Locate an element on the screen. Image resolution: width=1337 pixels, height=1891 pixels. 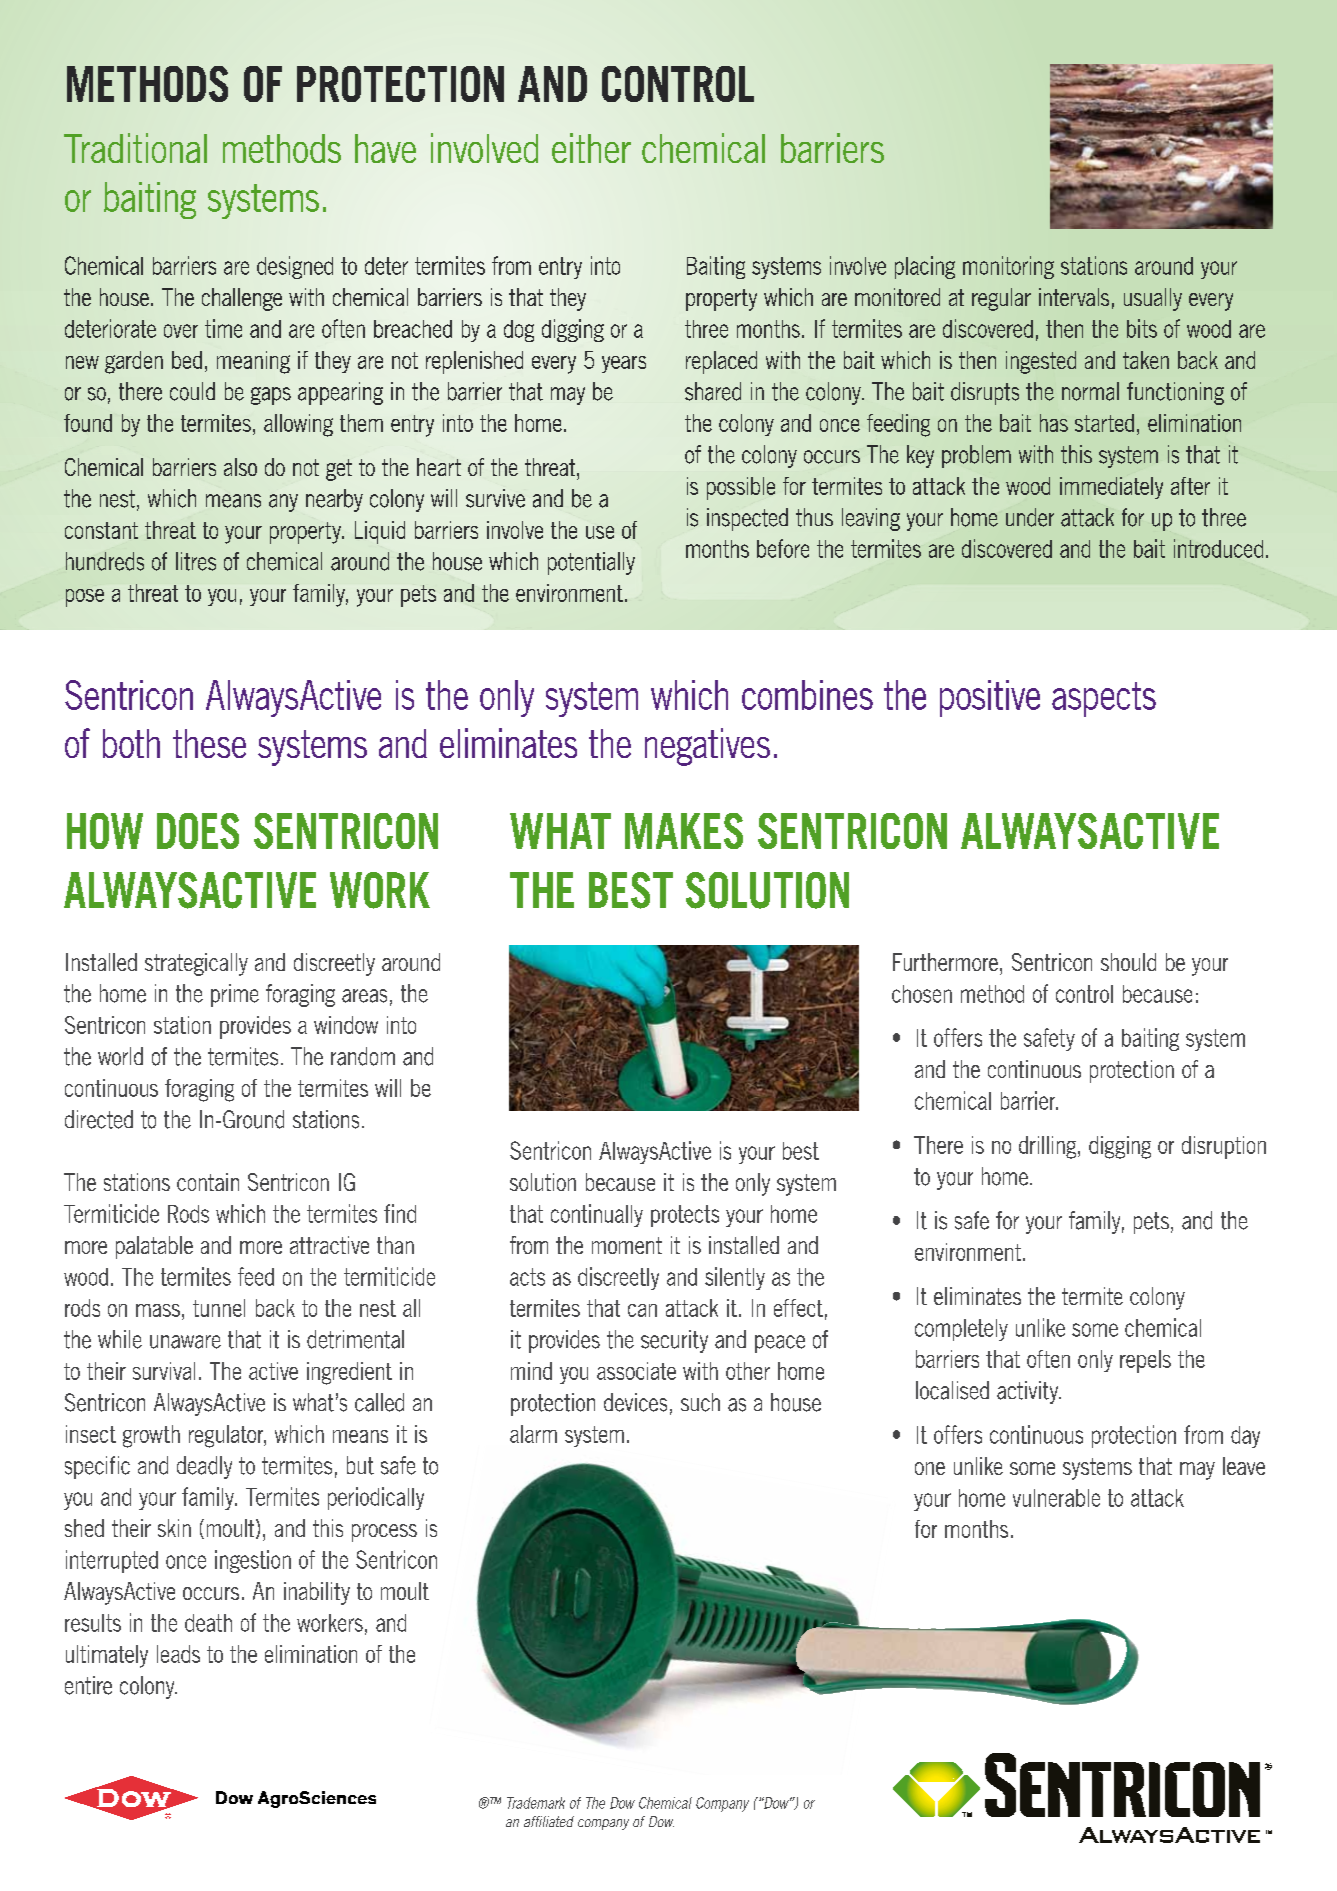
moment is located at coordinates (627, 1245).
